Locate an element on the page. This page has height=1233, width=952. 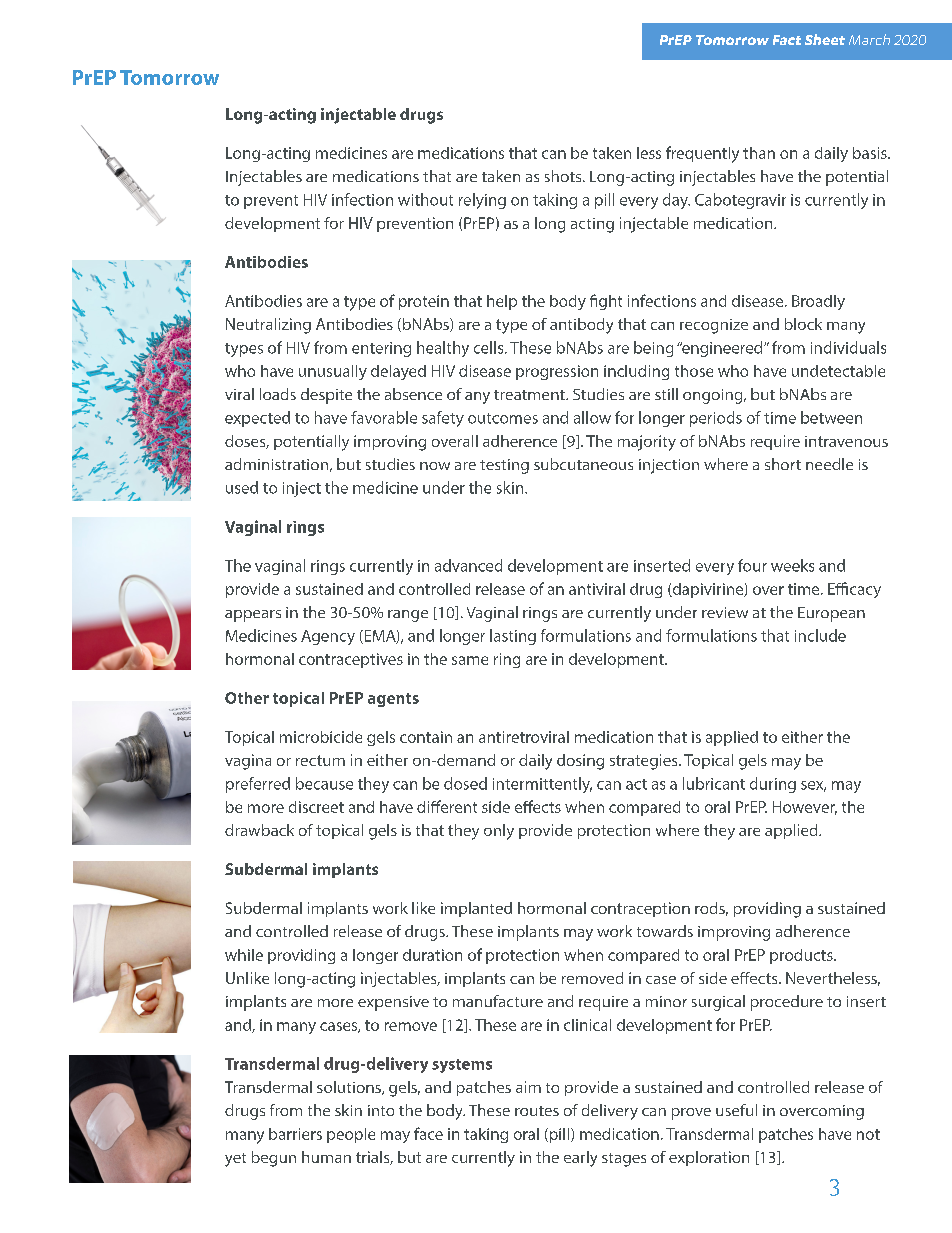
However is located at coordinates (805, 808).
